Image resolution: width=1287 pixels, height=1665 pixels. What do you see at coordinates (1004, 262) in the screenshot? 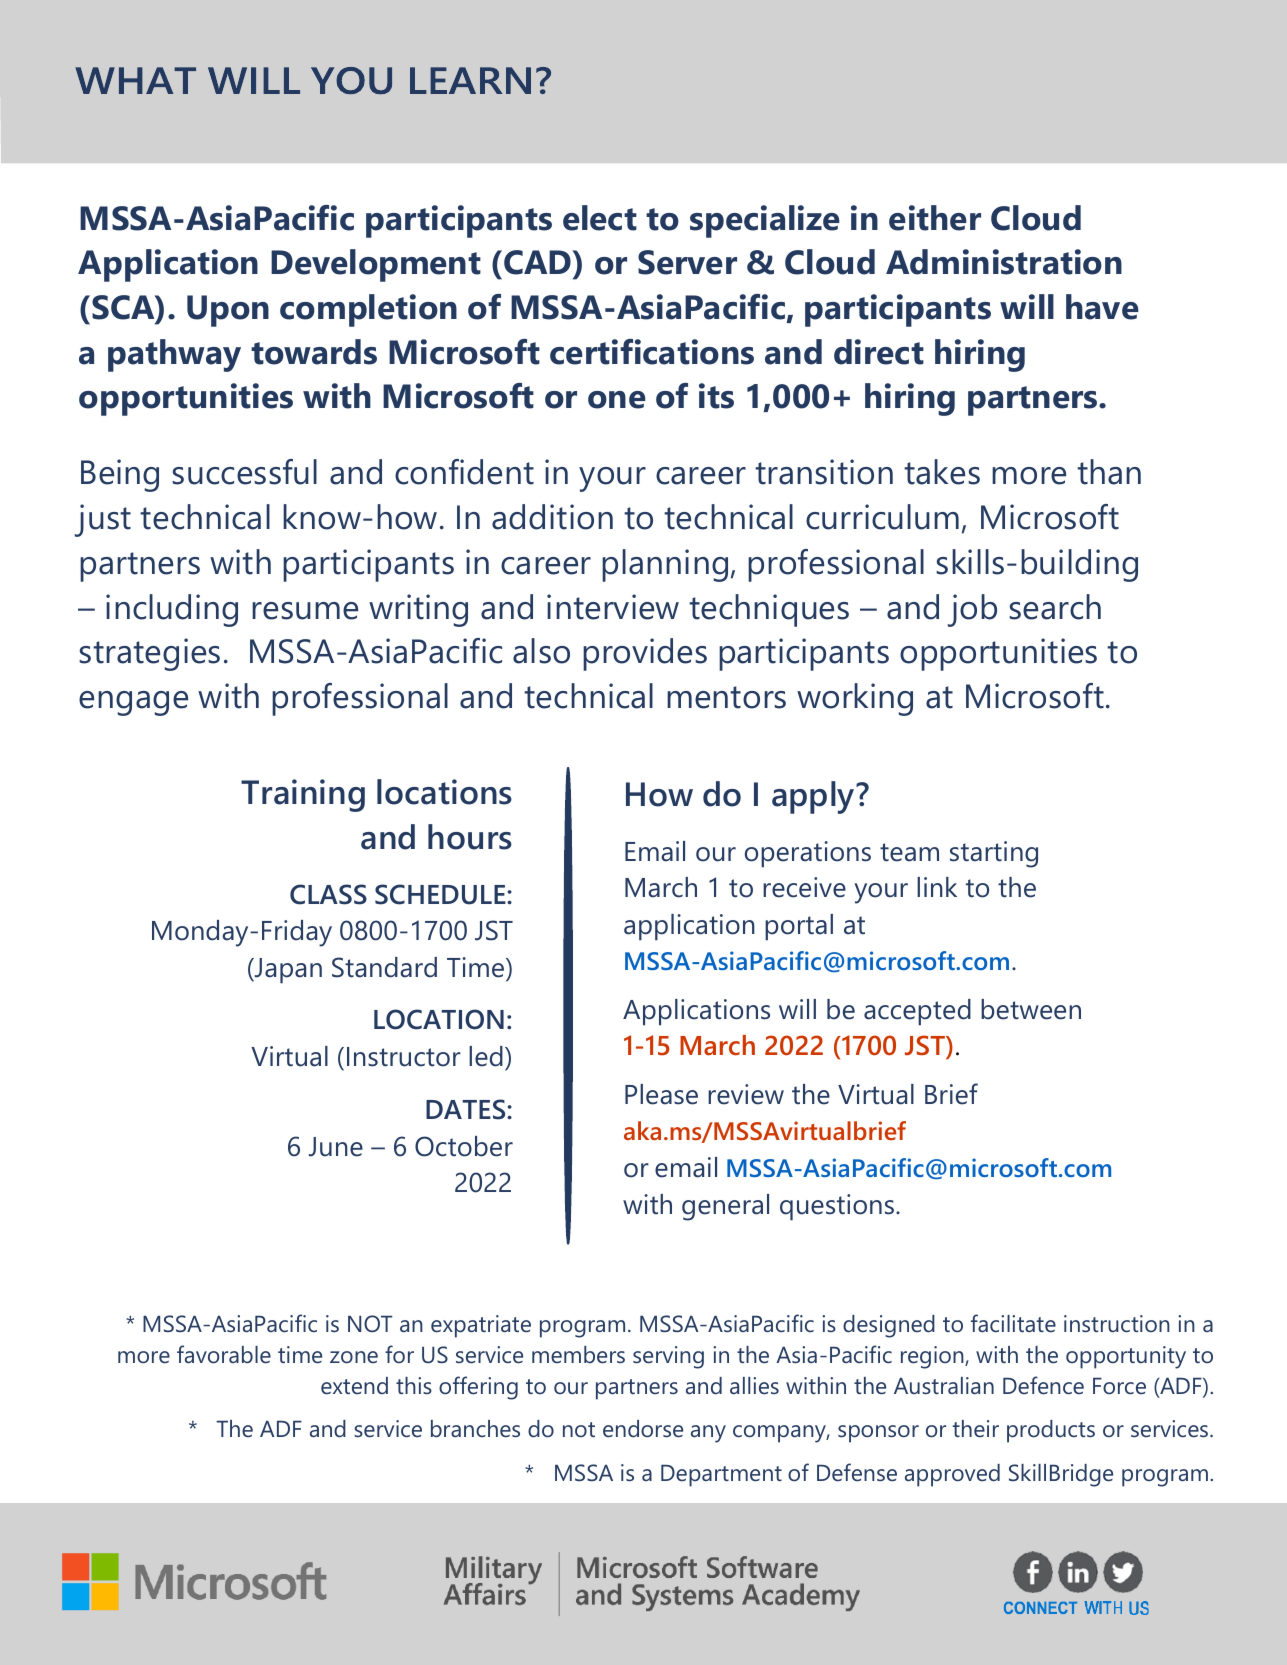
I see `Administration` at bounding box center [1004, 262].
